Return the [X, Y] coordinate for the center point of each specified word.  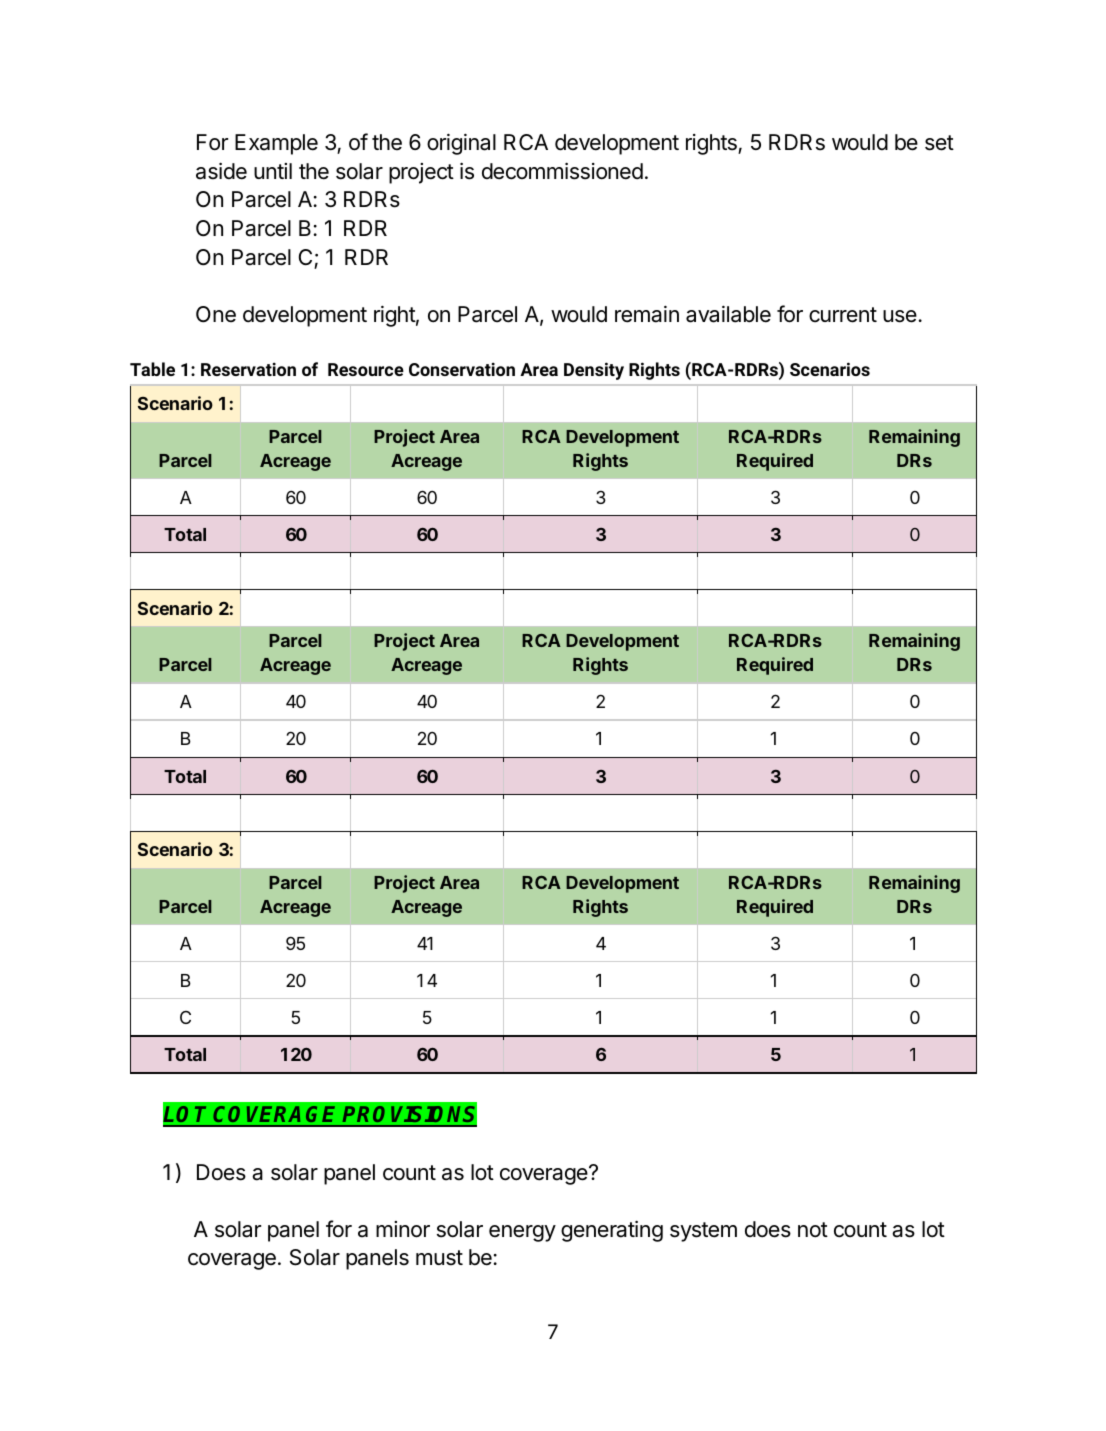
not [813, 1230]
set [939, 143]
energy [522, 1233]
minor [403, 1229]
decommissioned [562, 171]
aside [221, 171]
